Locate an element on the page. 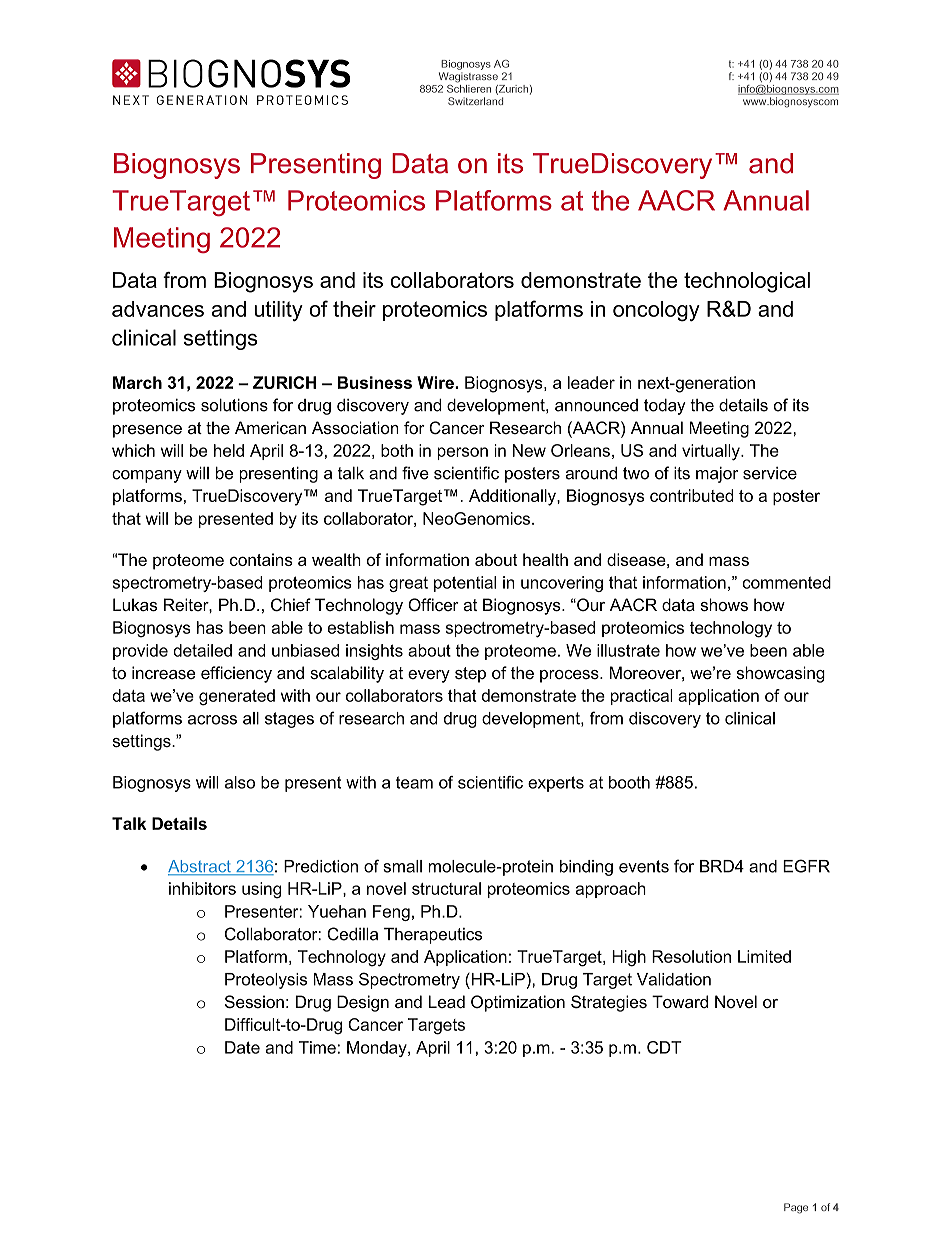 The width and height of the page is (952, 1233). step is located at coordinates (470, 675).
